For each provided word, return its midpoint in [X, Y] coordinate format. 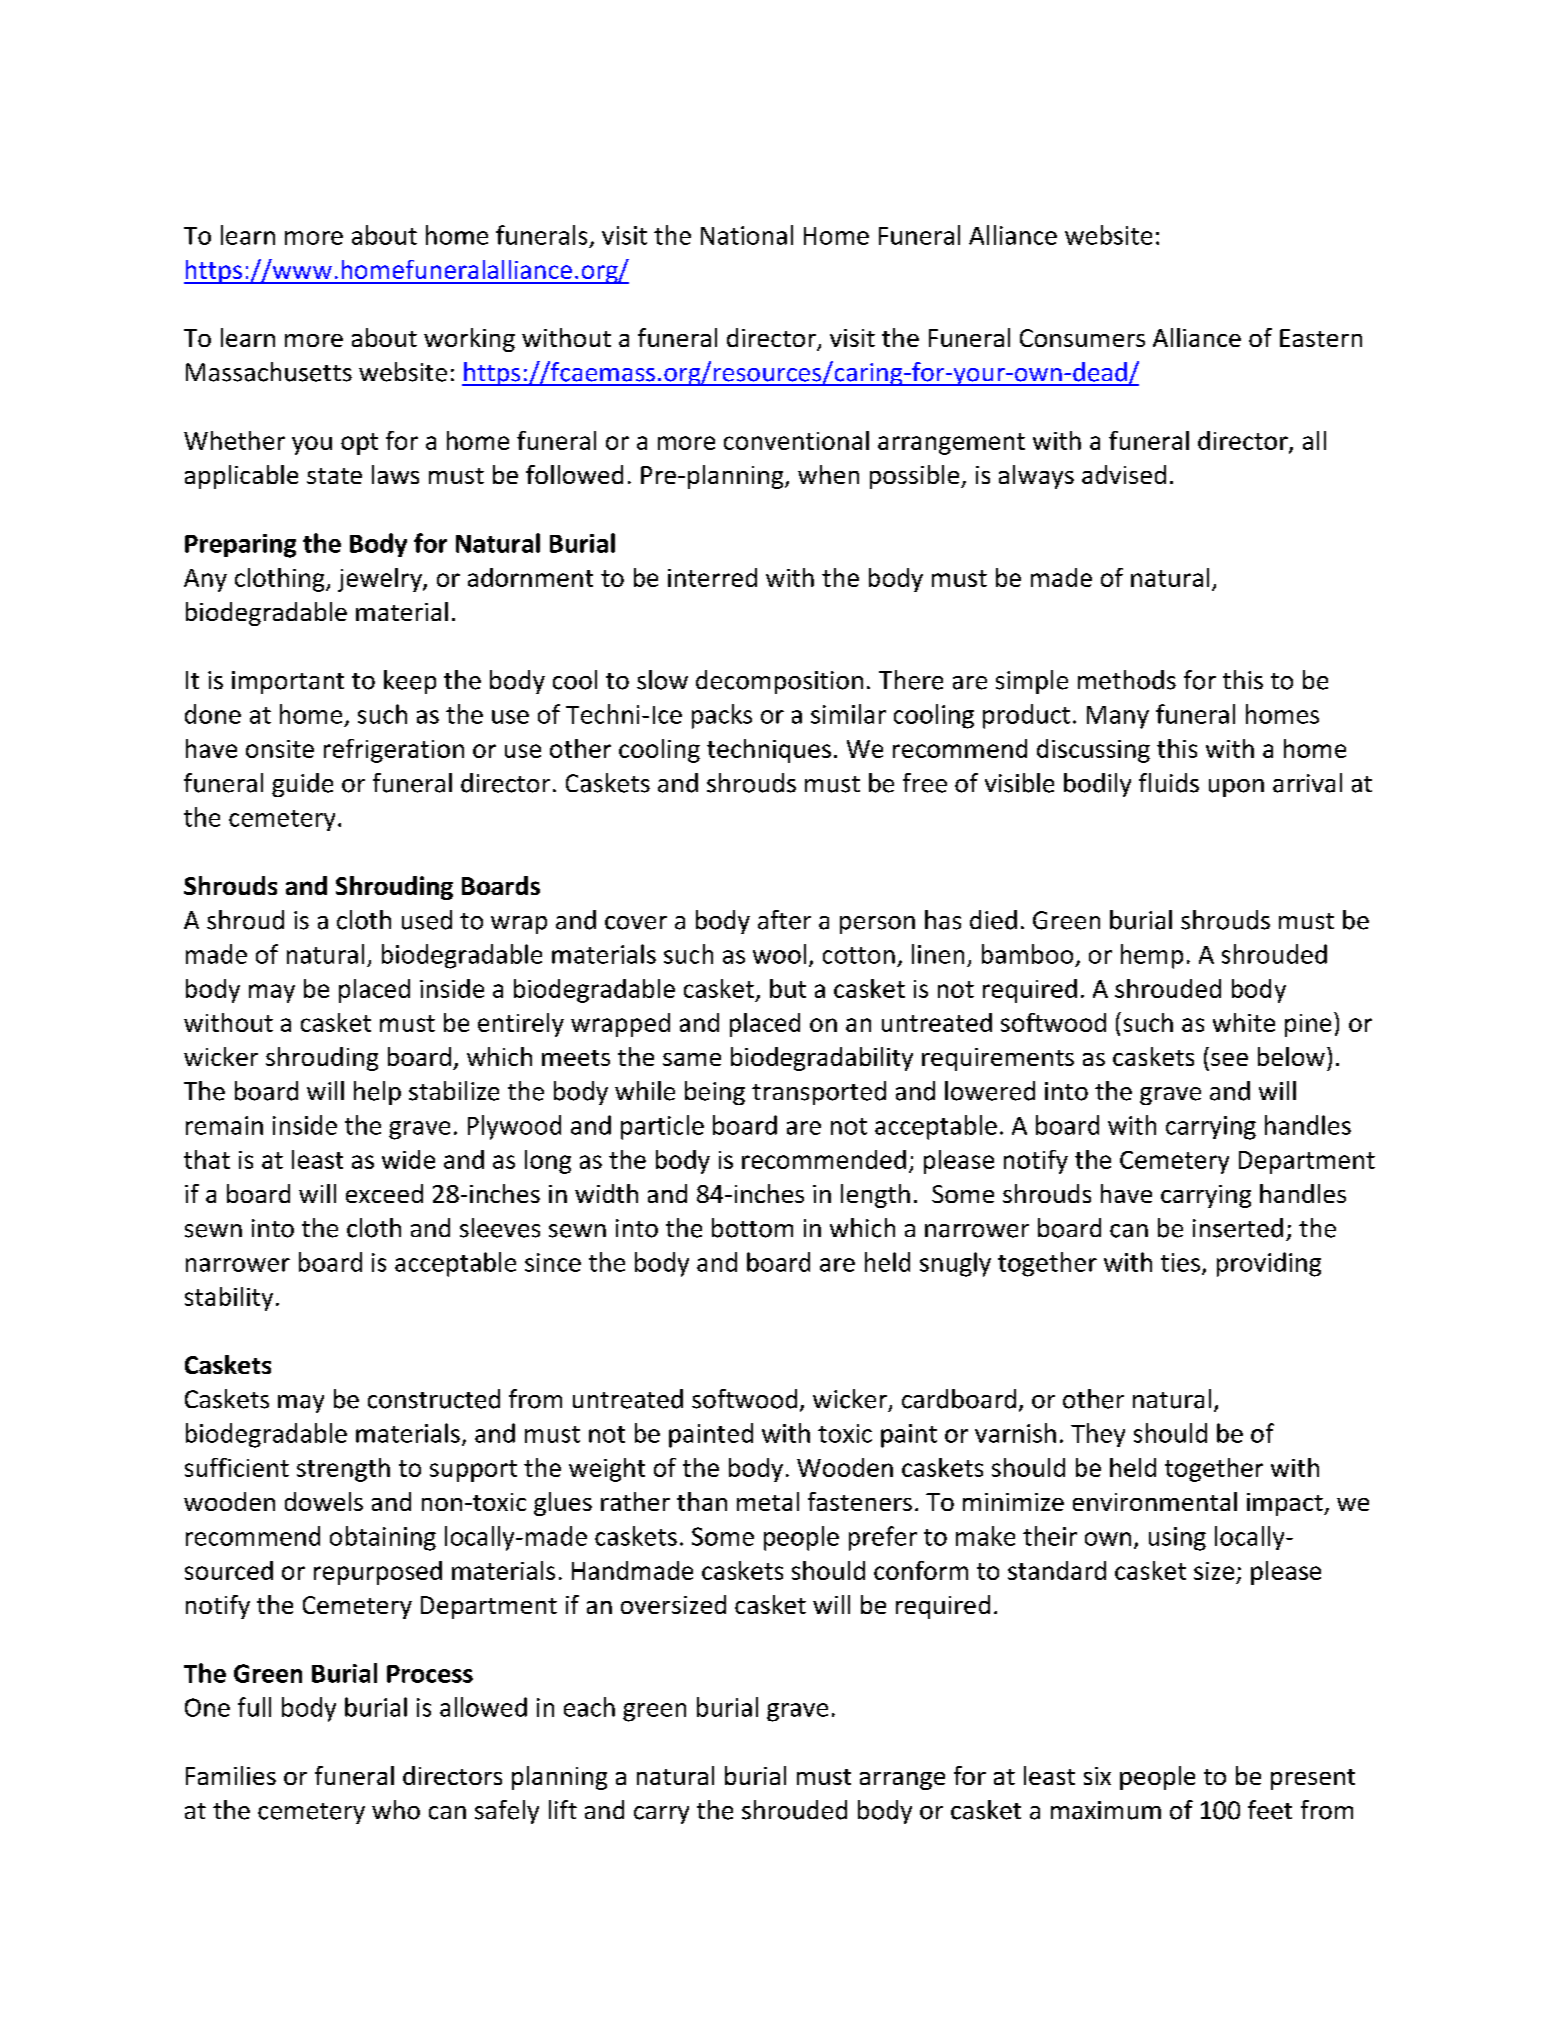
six [1097, 1776]
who [396, 1810]
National [747, 235]
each [589, 1707]
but [788, 988]
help [377, 1093]
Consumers [1082, 338]
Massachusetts [269, 372]
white [1244, 1022]
